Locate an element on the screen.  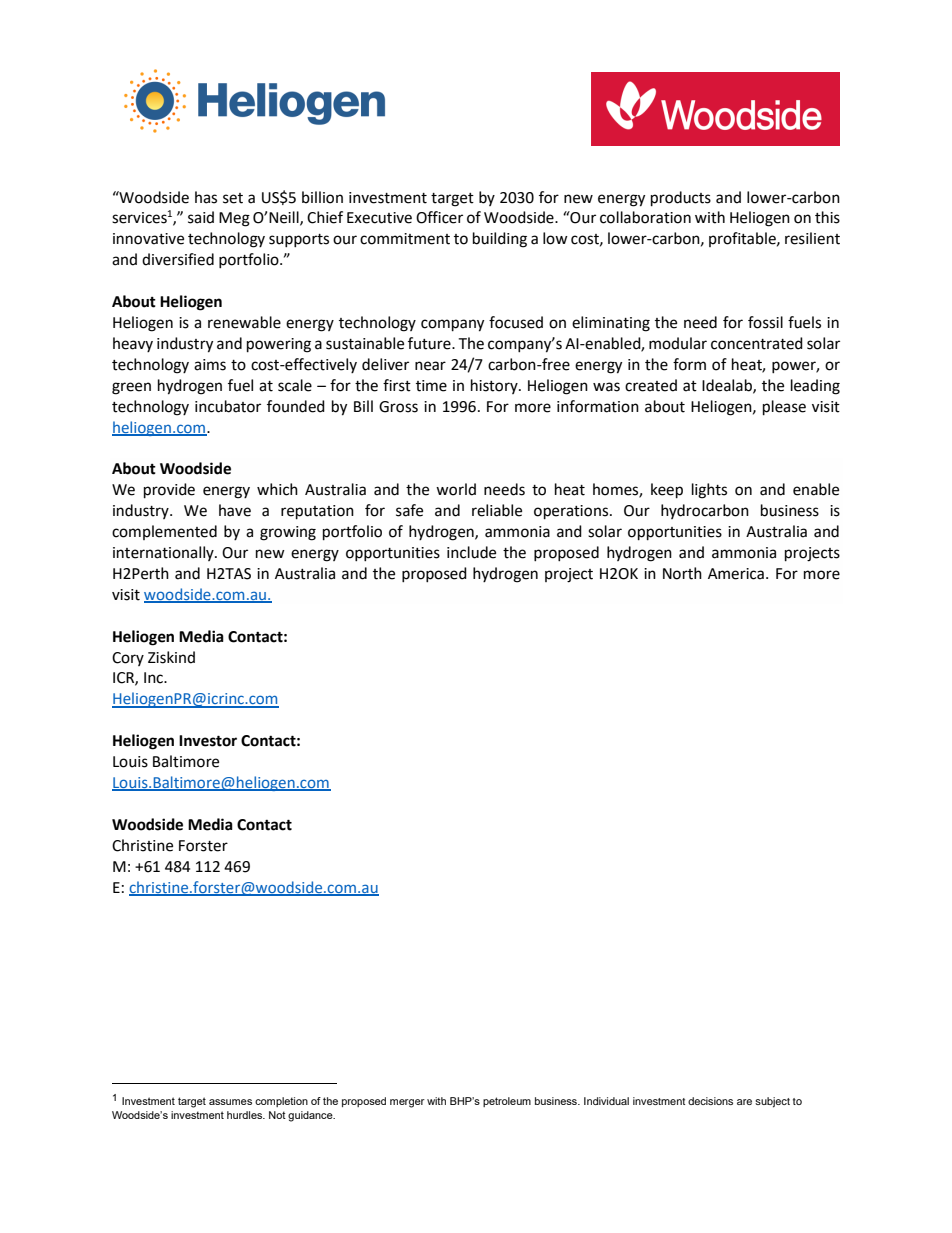
America is located at coordinates (736, 574).
